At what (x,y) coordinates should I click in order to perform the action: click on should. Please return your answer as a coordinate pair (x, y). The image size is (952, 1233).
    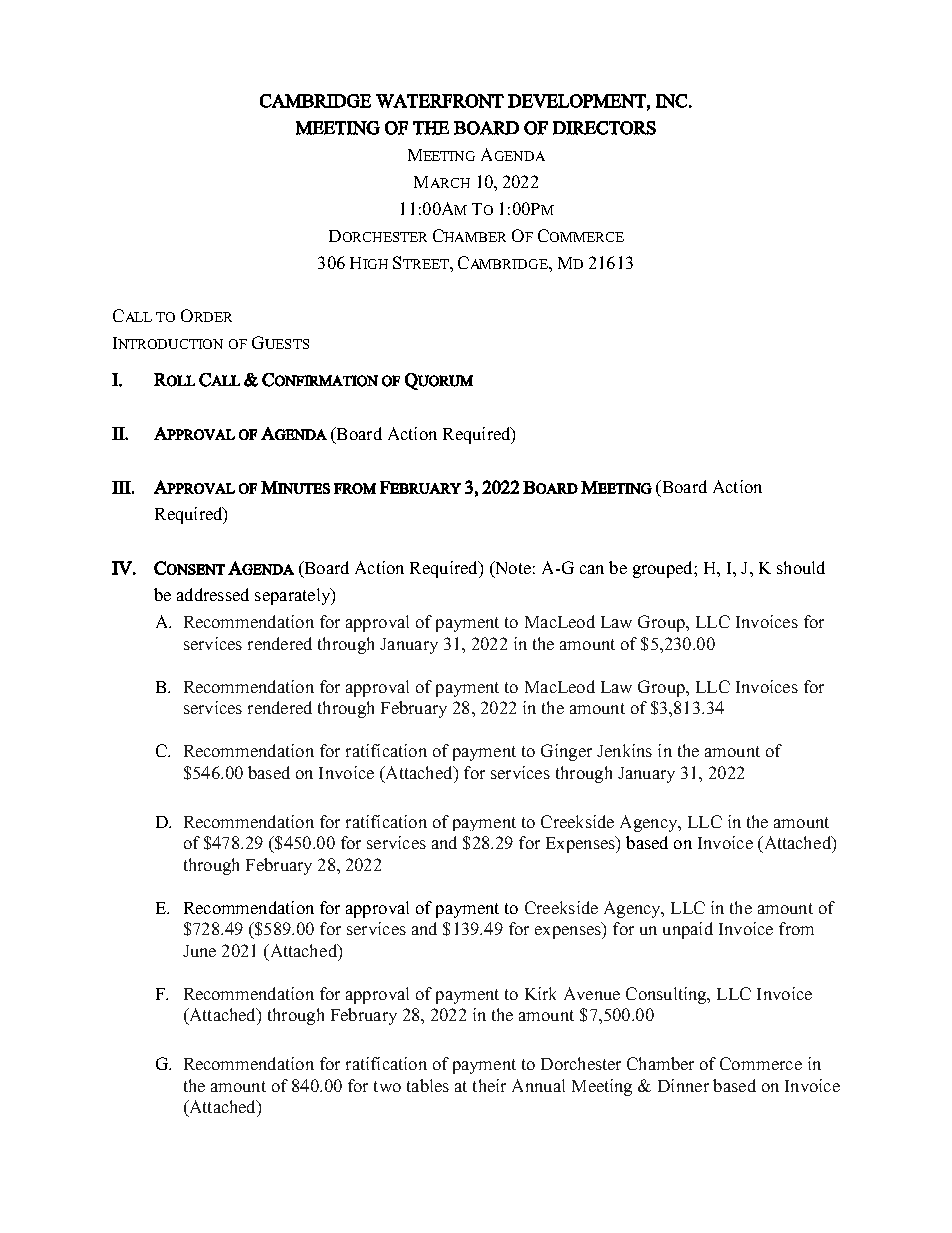
    Looking at the image, I should click on (801, 567).
